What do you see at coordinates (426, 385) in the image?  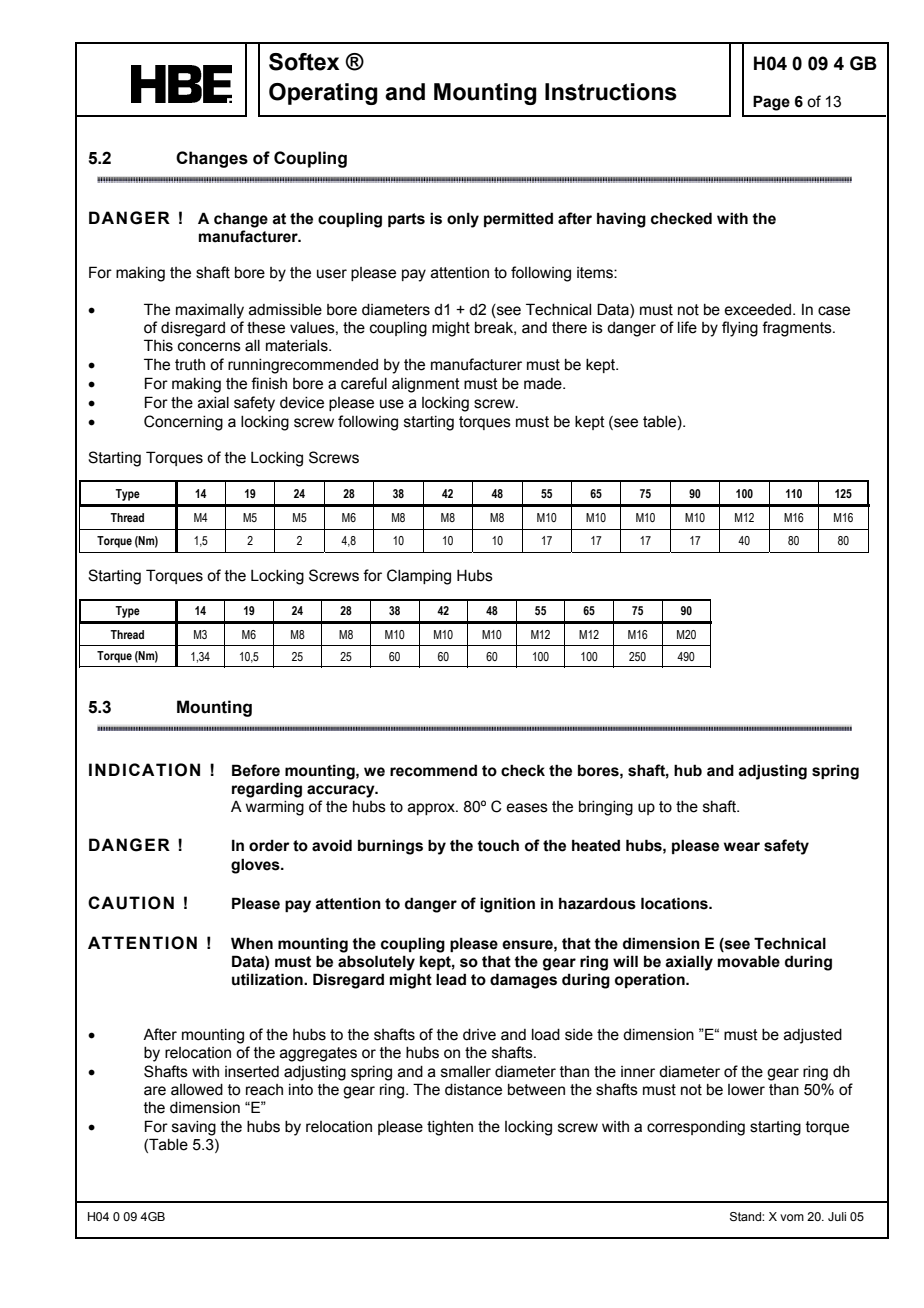 I see `alignment` at bounding box center [426, 385].
